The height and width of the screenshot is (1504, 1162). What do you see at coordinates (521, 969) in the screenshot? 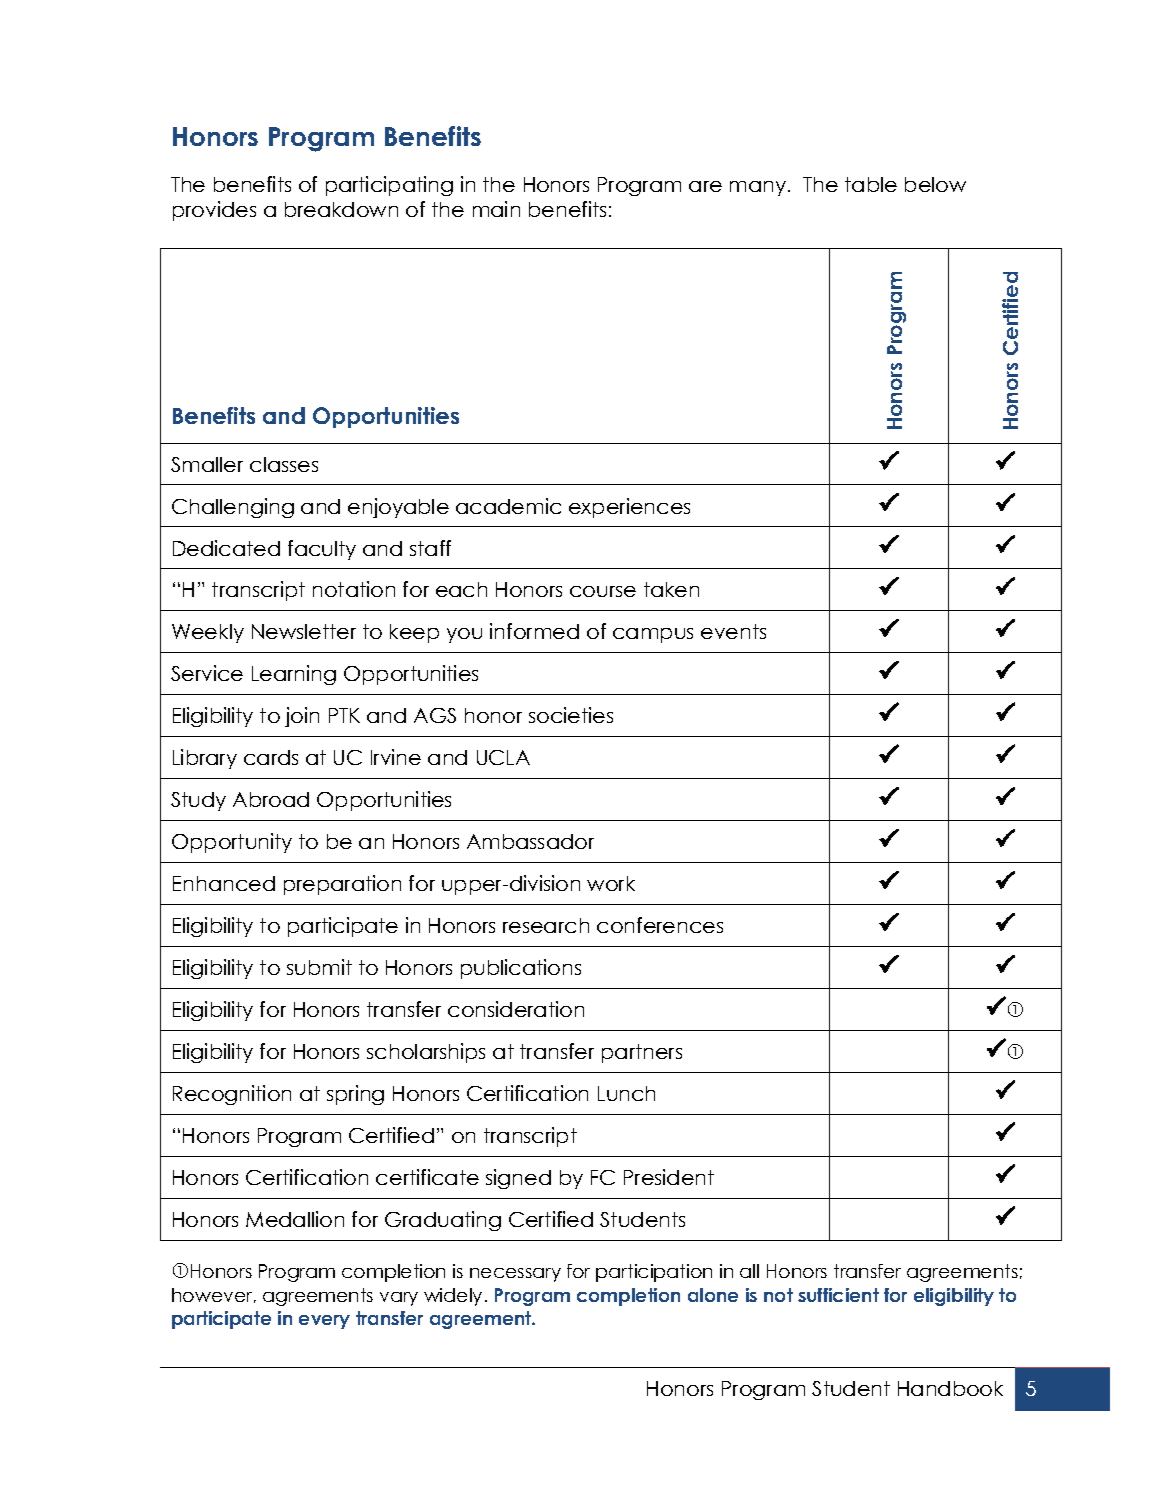
I see `publications` at bounding box center [521, 969].
